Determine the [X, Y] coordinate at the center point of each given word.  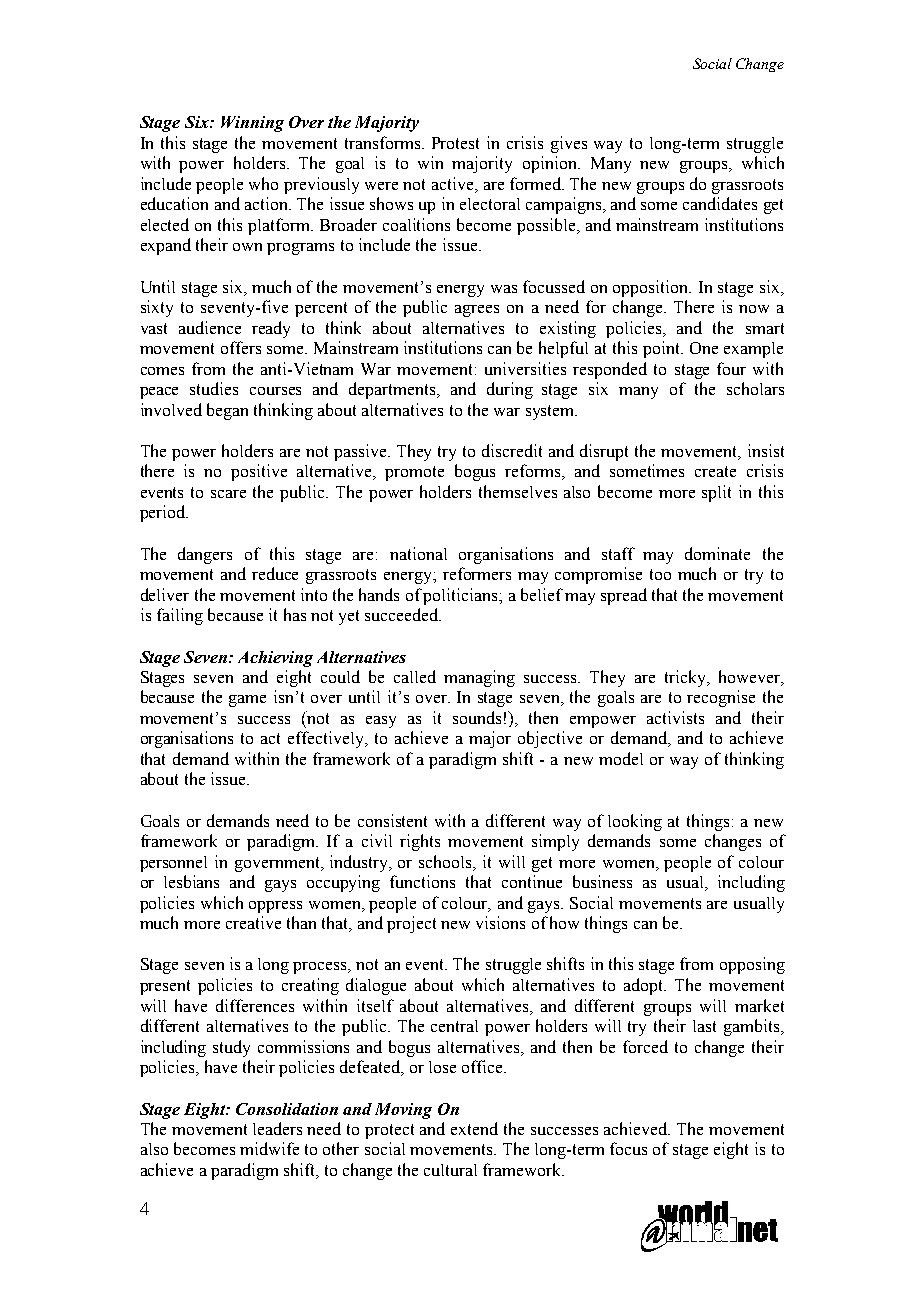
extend [474, 1128]
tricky [686, 678]
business [602, 881]
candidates [720, 203]
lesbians [191, 881]
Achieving [275, 659]
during [510, 390]
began [227, 411]
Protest [455, 143]
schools [447, 862]
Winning [252, 124]
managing [479, 678]
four [731, 368]
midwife [269, 1148]
